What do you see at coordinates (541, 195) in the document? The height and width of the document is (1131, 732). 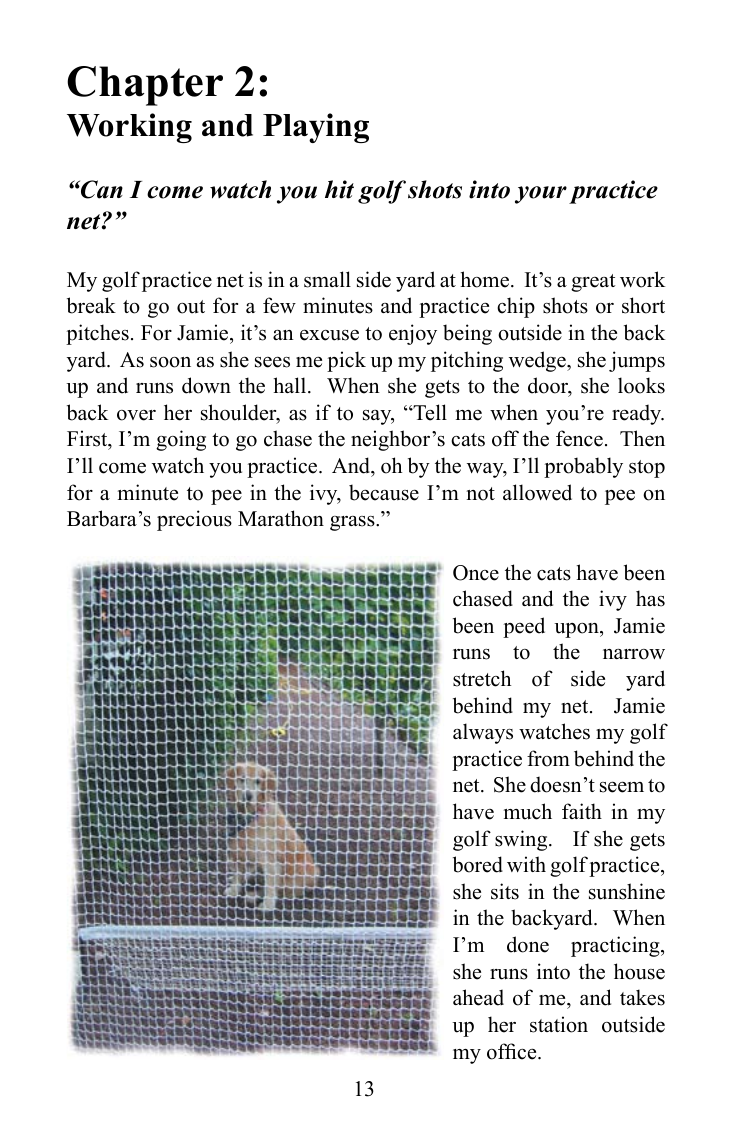 I see `your` at bounding box center [541, 195].
